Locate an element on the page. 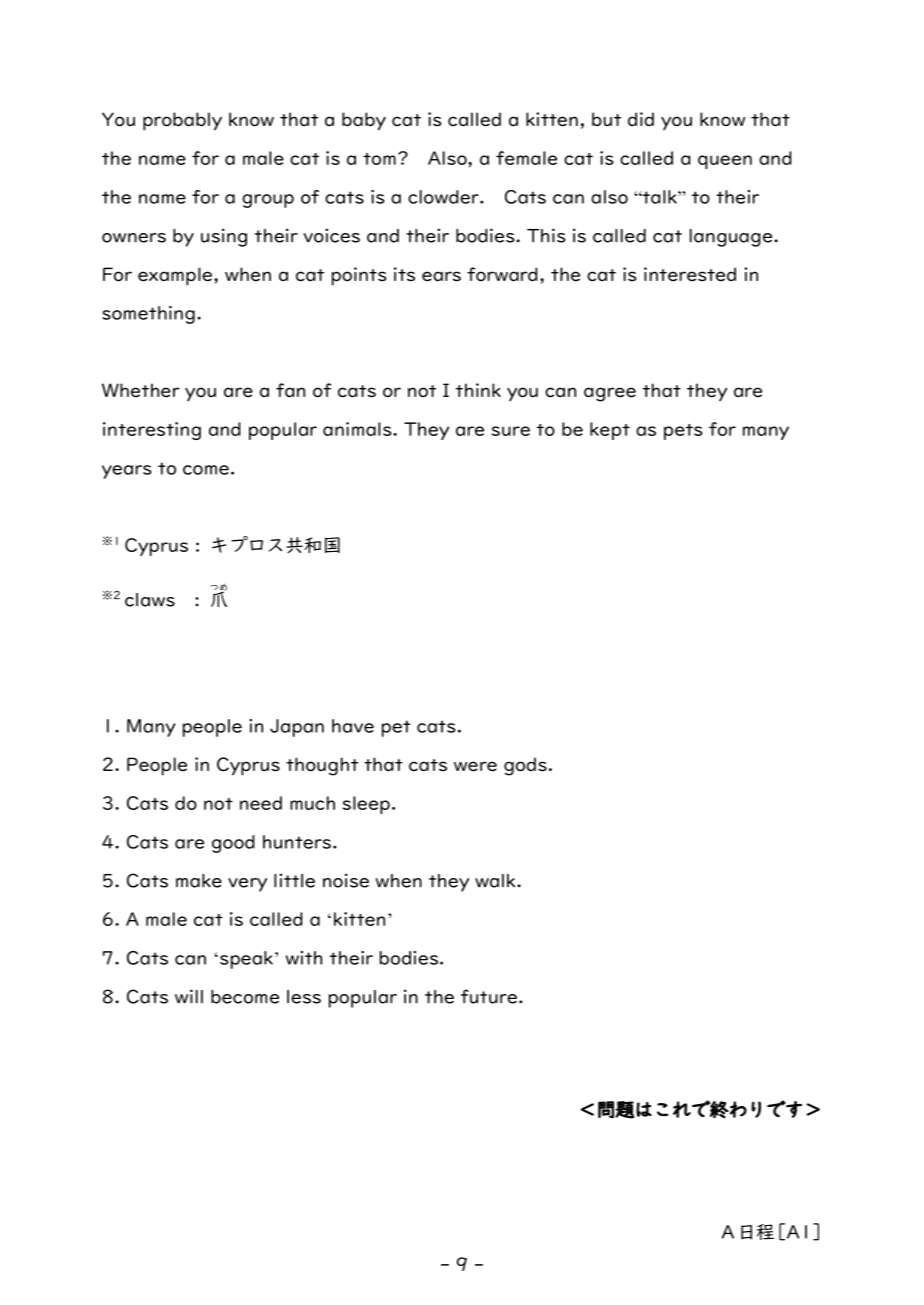  claws is located at coordinates (150, 600).
